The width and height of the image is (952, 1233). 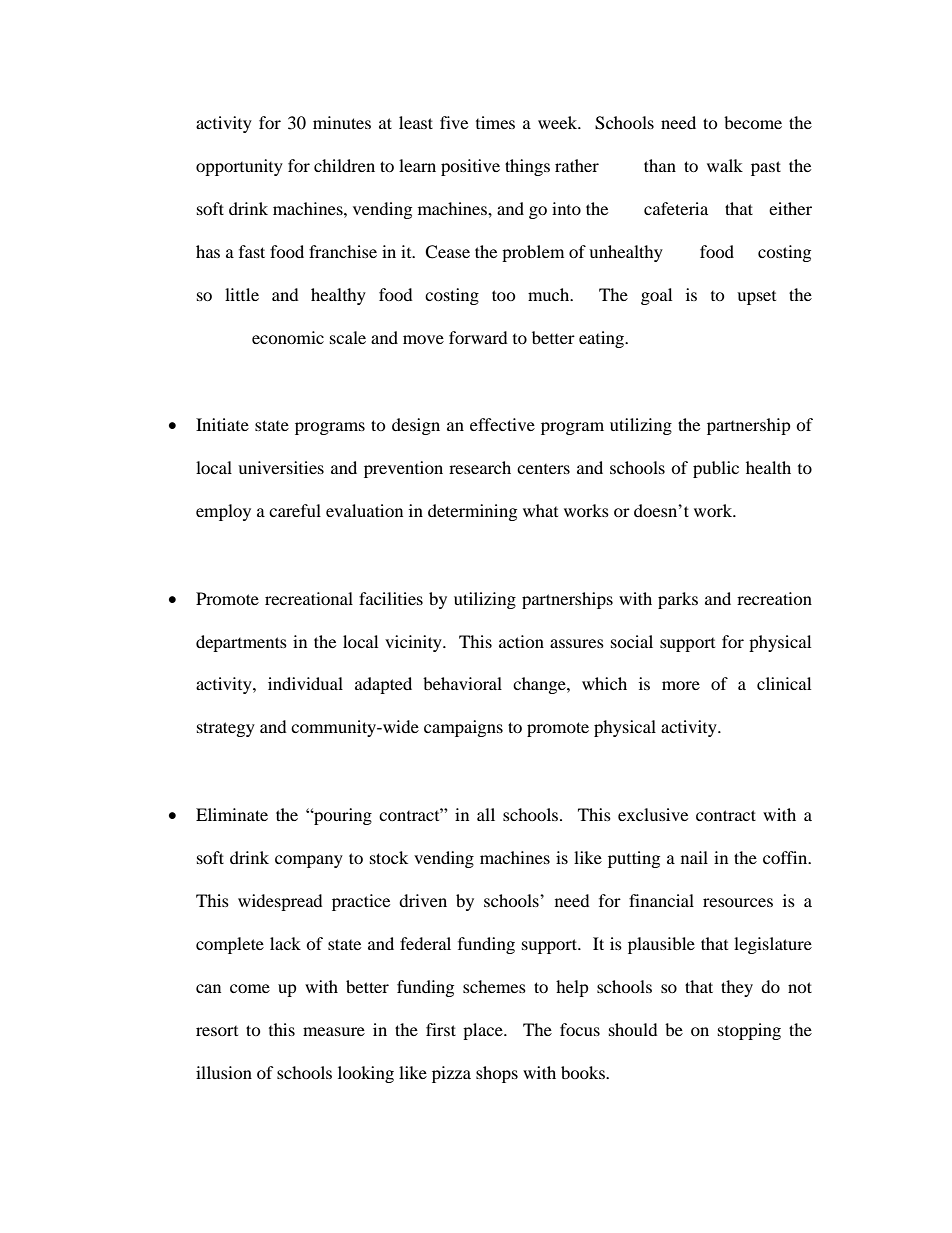 What do you see at coordinates (241, 643) in the image?
I see `departments` at bounding box center [241, 643].
